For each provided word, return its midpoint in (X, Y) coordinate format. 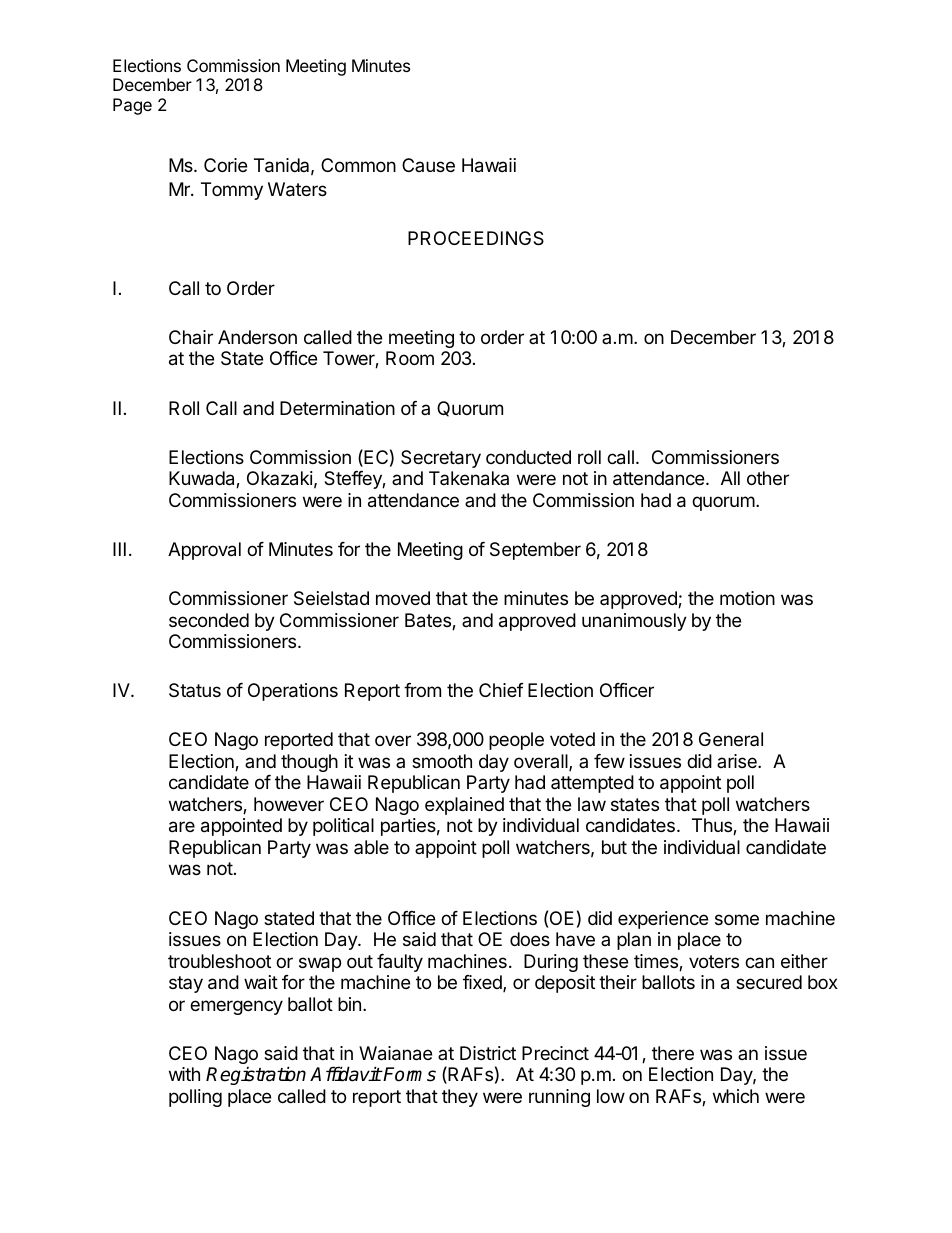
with (184, 1074)
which (736, 1096)
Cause (428, 165)
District (488, 1053)
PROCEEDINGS (476, 238)
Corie (225, 165)
